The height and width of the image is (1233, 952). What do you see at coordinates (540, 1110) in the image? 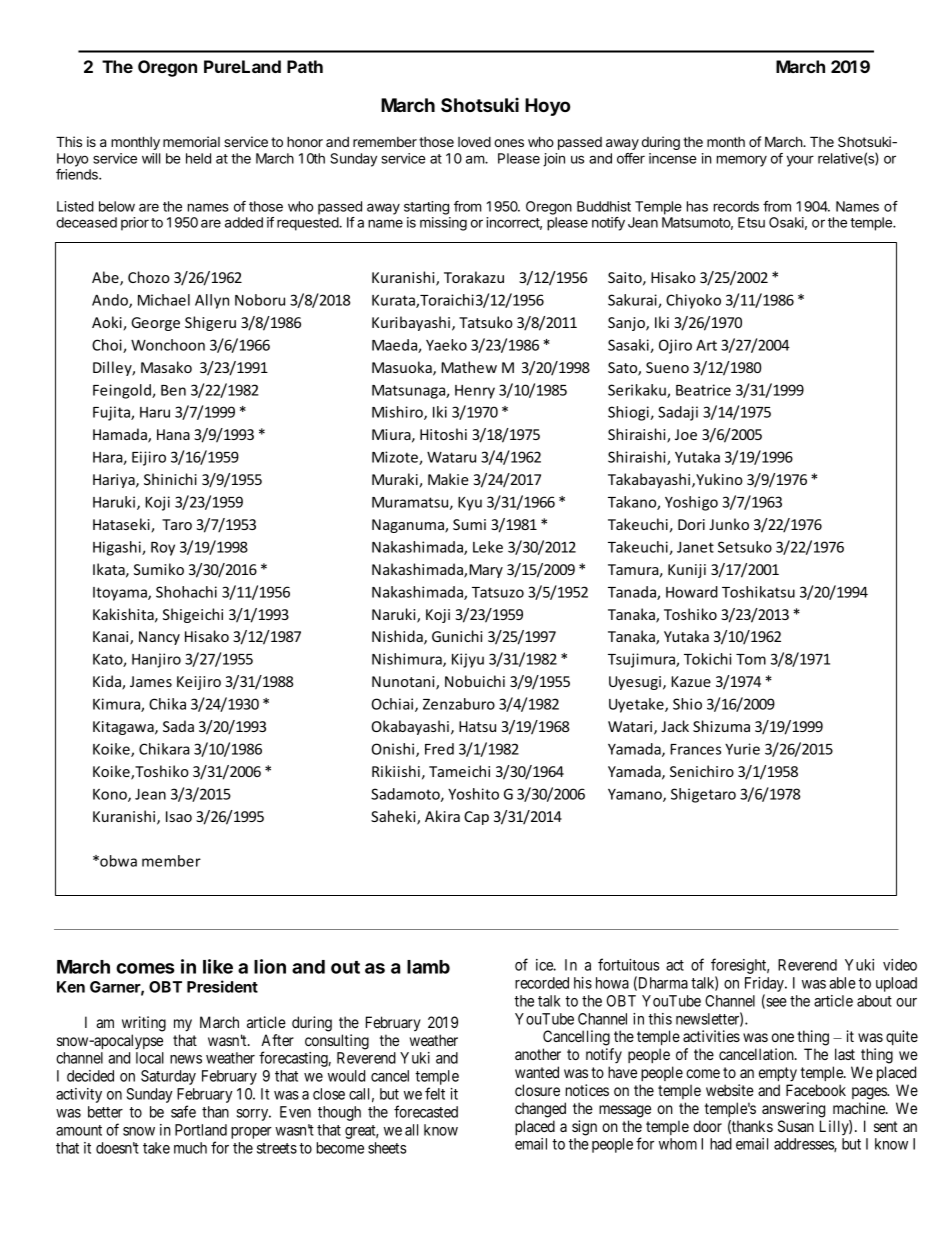
I see `changed` at bounding box center [540, 1110].
